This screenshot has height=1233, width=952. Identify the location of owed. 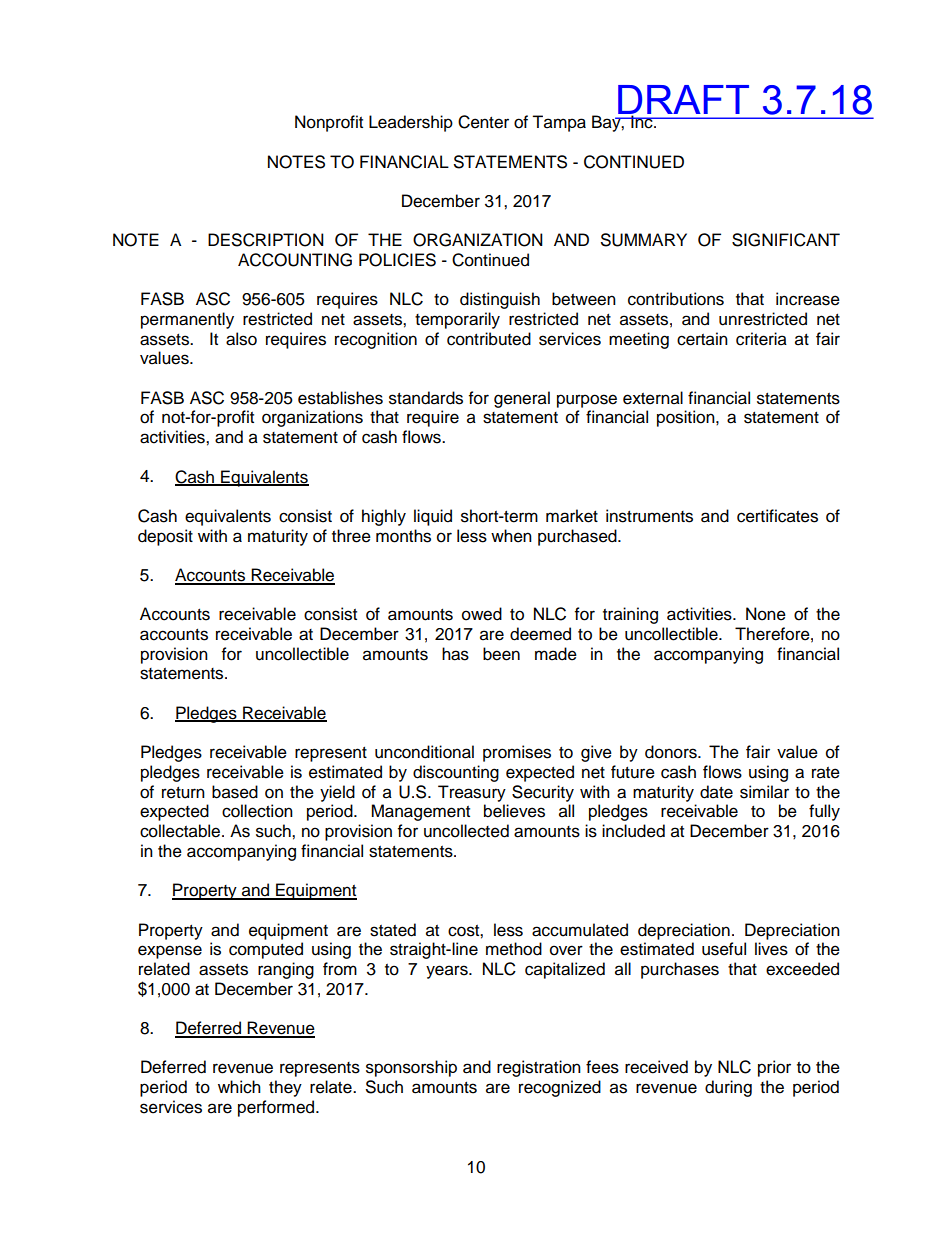
(482, 614).
